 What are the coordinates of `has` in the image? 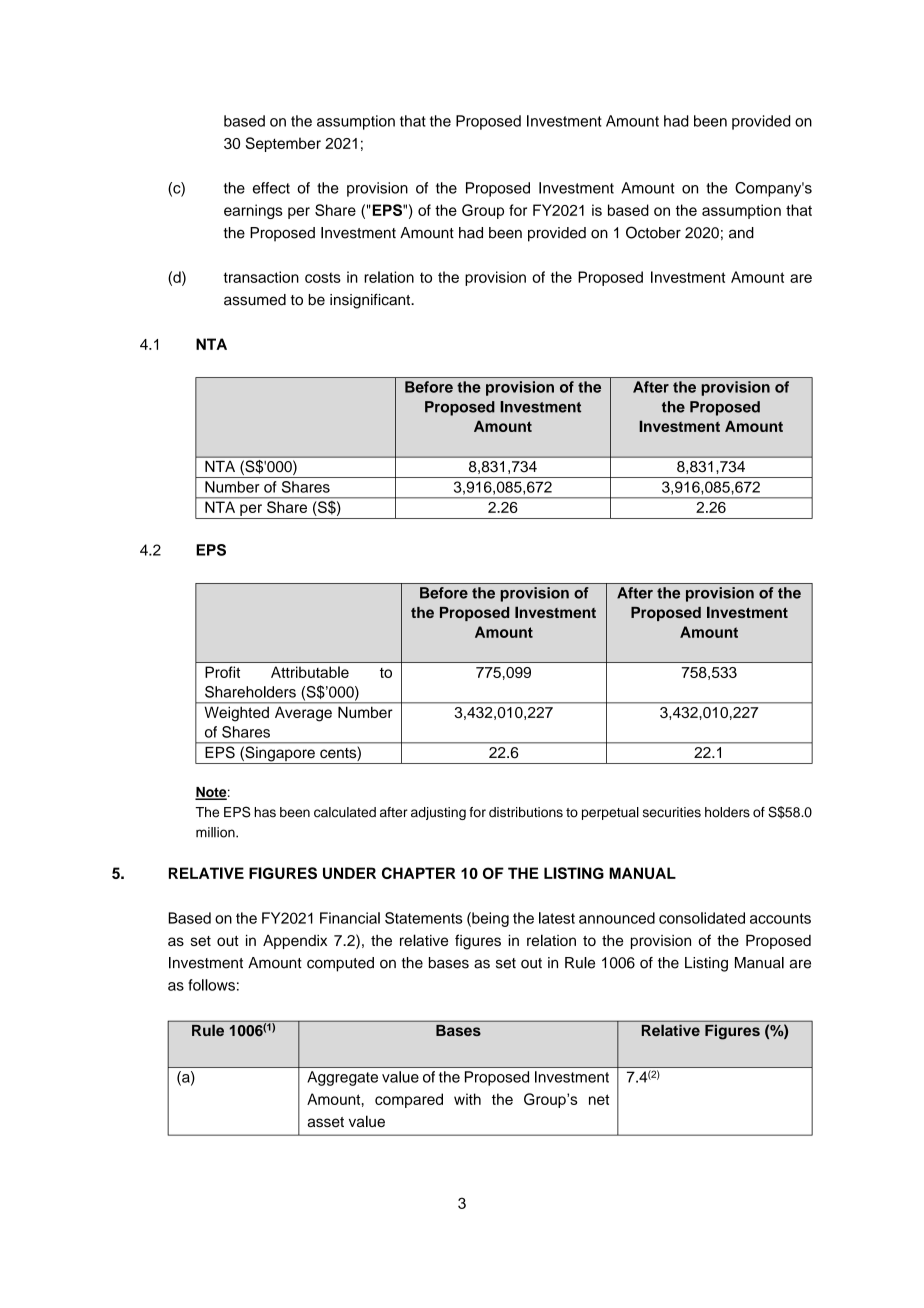 It's located at (265, 812).
